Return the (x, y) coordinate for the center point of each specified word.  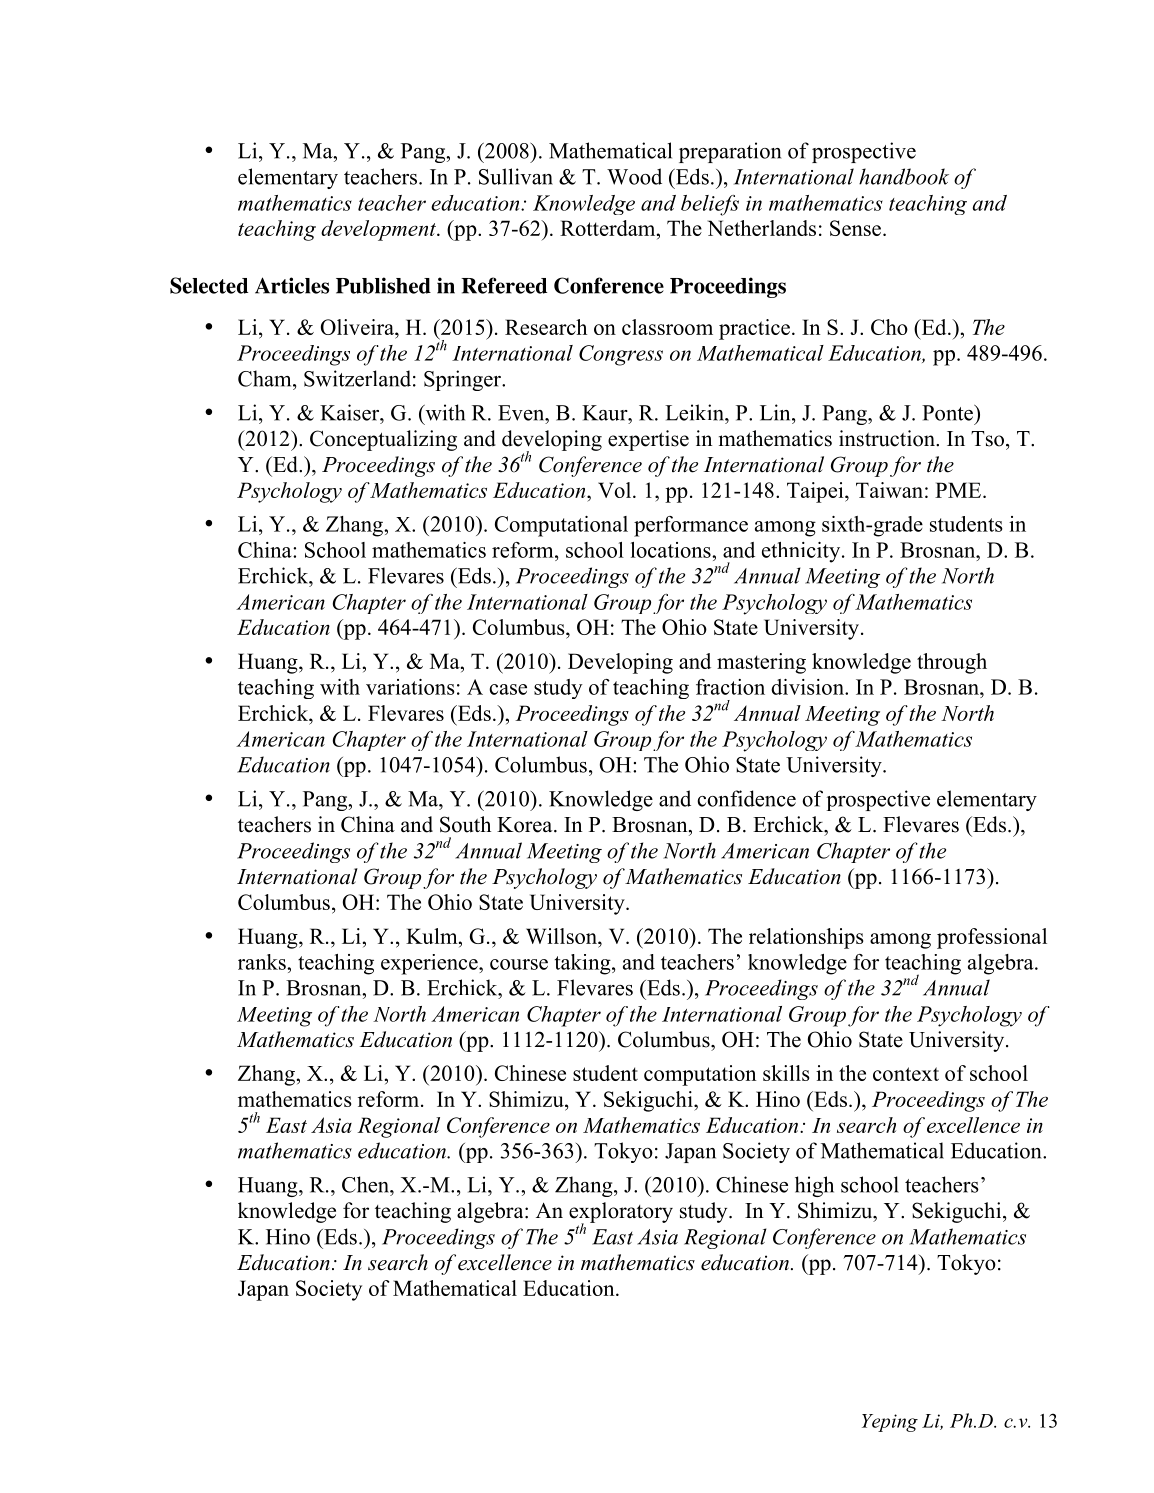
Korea (526, 825)
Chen (366, 1184)
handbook (904, 176)
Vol (616, 490)
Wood (634, 176)
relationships (806, 938)
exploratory (621, 1213)
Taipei (816, 492)
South (465, 824)
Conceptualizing (383, 440)
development (379, 230)
